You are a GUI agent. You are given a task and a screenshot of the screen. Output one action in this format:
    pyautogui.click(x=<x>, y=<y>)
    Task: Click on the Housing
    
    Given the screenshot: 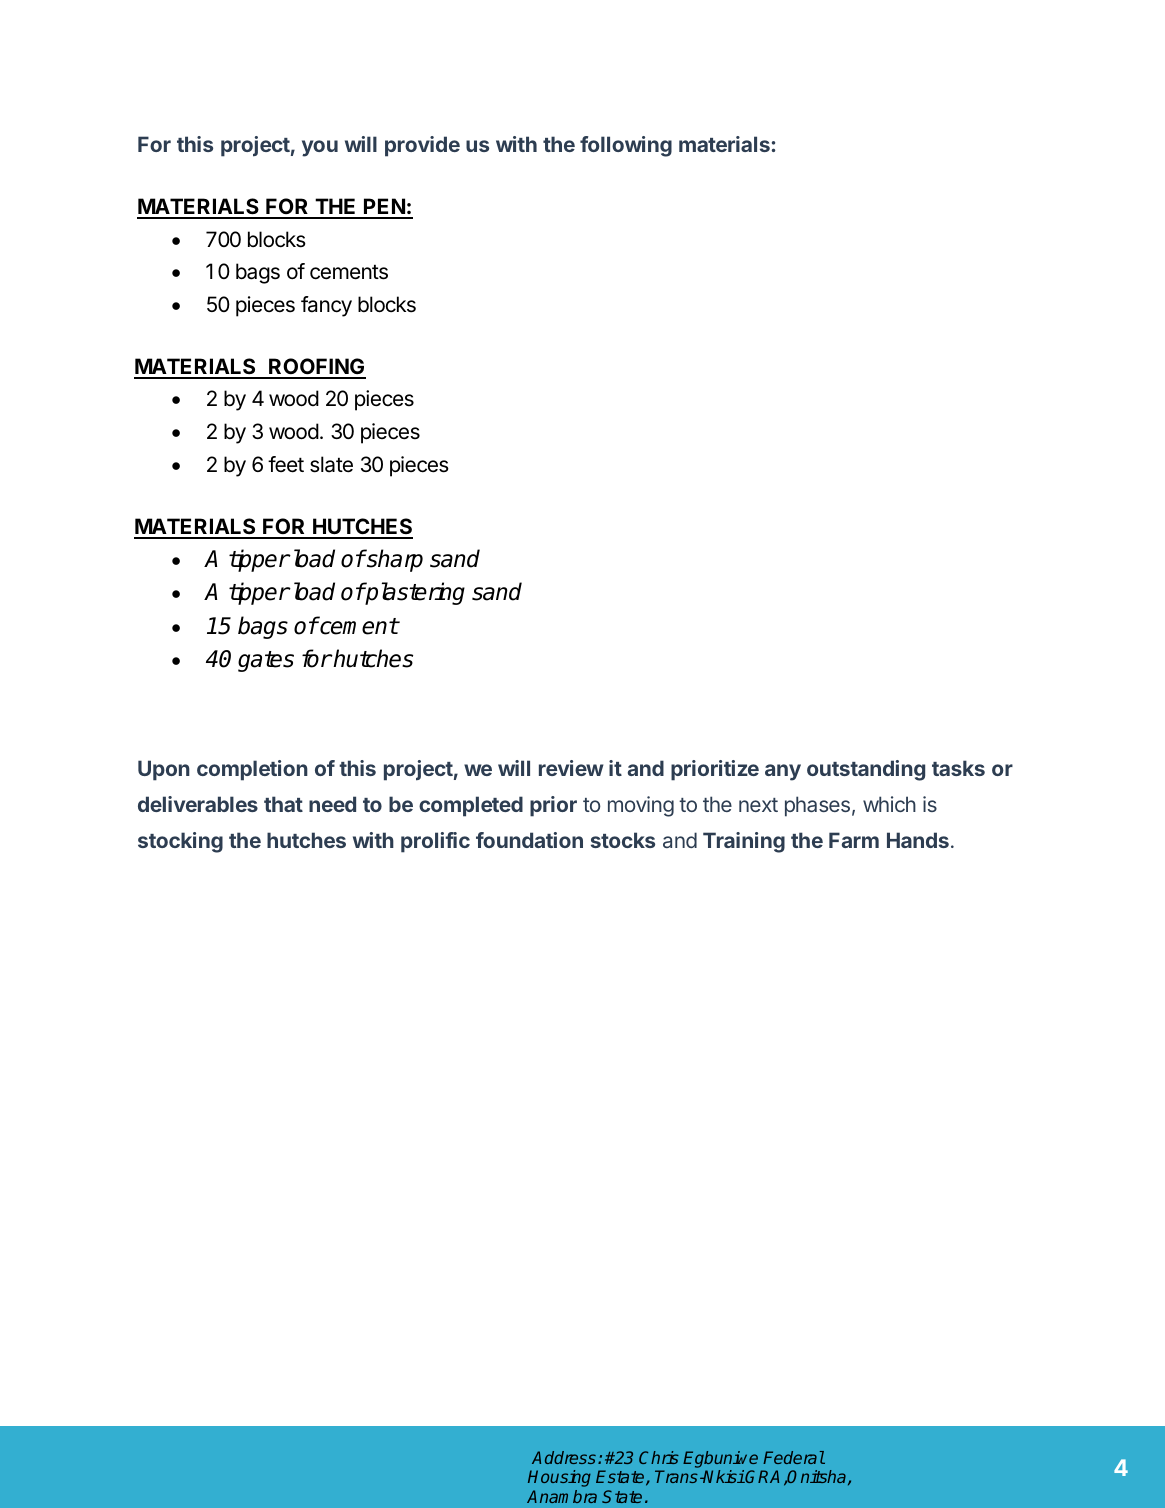 What is the action you would take?
    pyautogui.click(x=559, y=1478)
